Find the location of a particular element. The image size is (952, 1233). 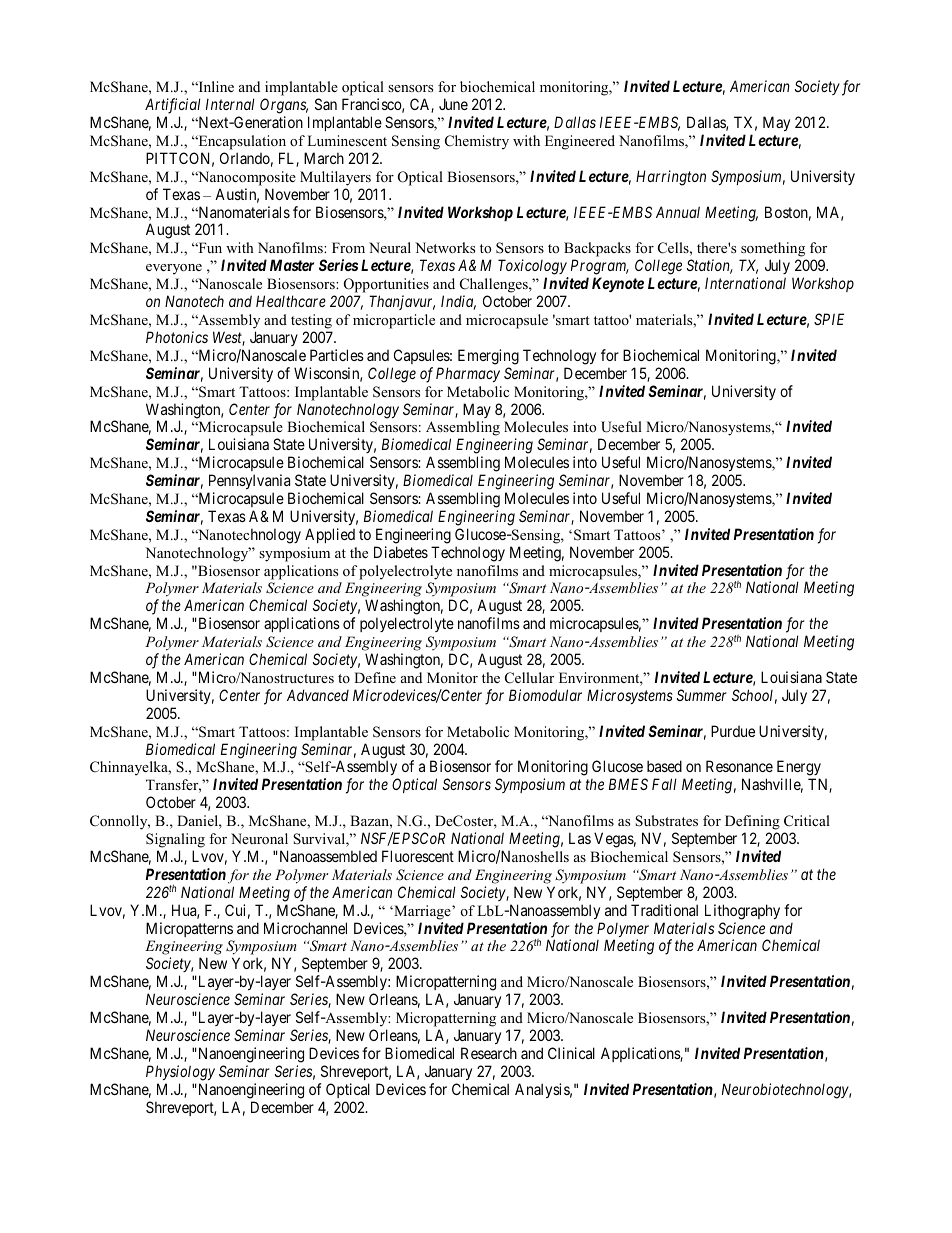

Physiology is located at coordinates (180, 1073).
